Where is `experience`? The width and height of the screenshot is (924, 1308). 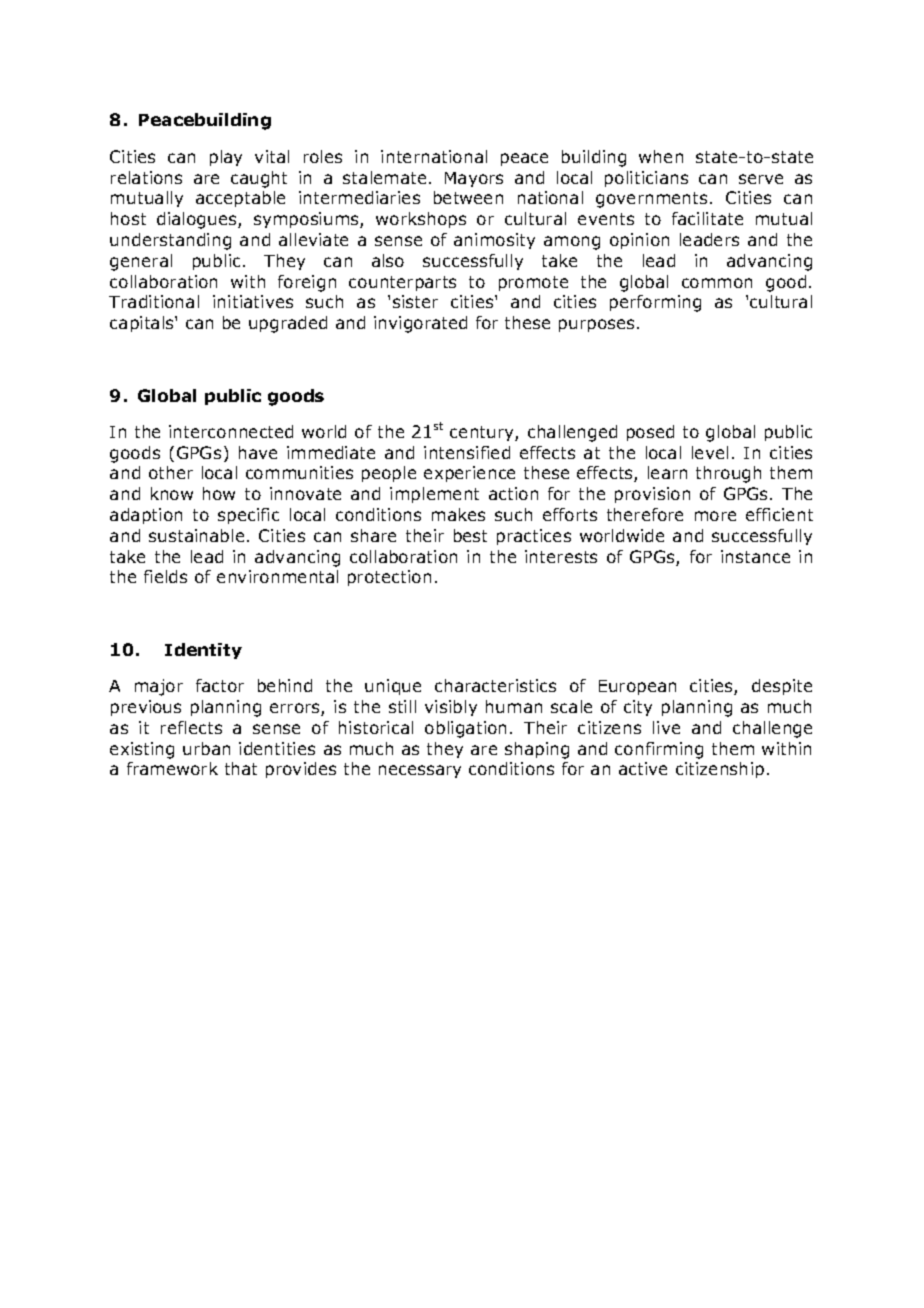
experience is located at coordinates (469, 474).
